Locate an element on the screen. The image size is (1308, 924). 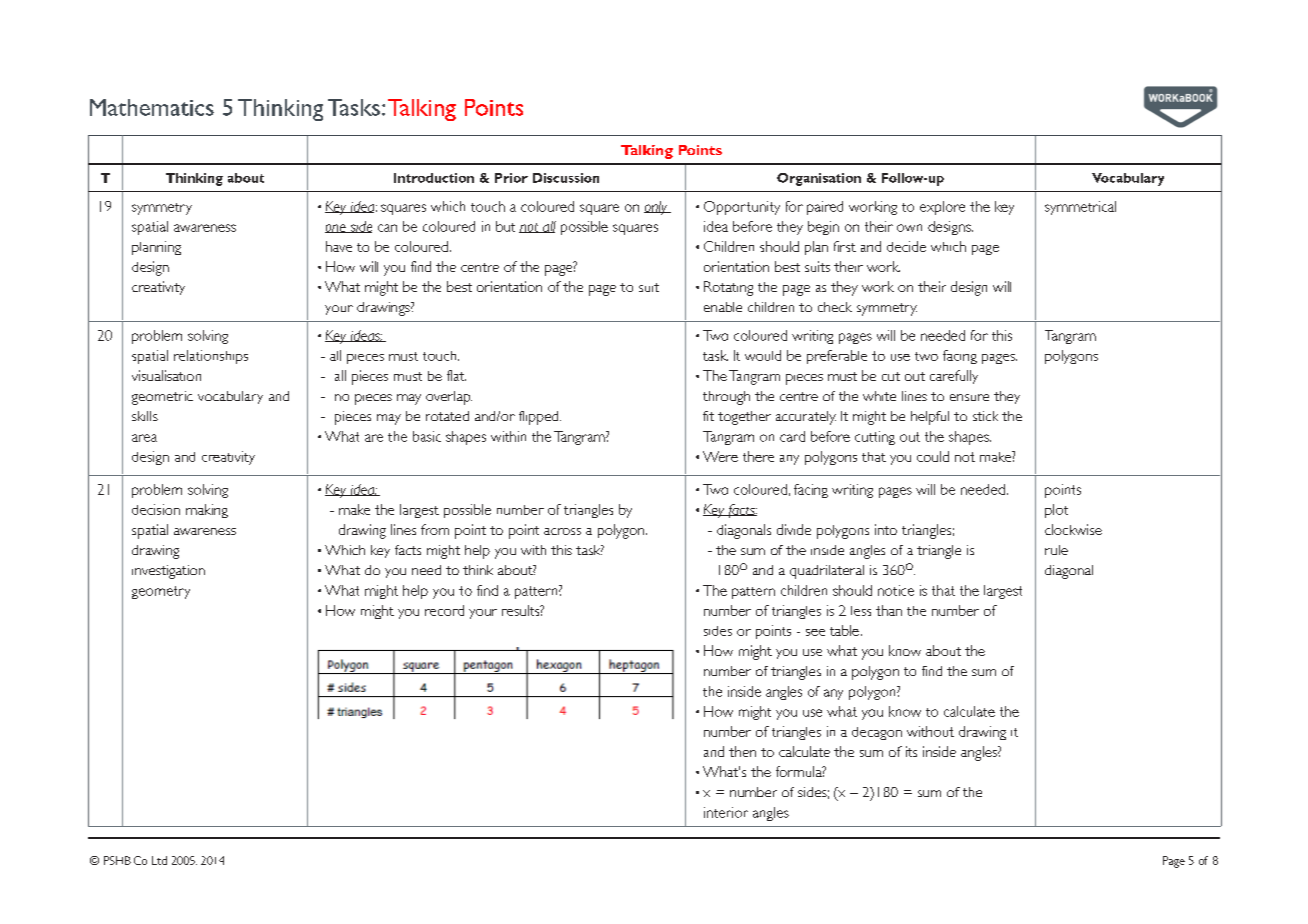
Mathematics is located at coordinates (152, 107).
